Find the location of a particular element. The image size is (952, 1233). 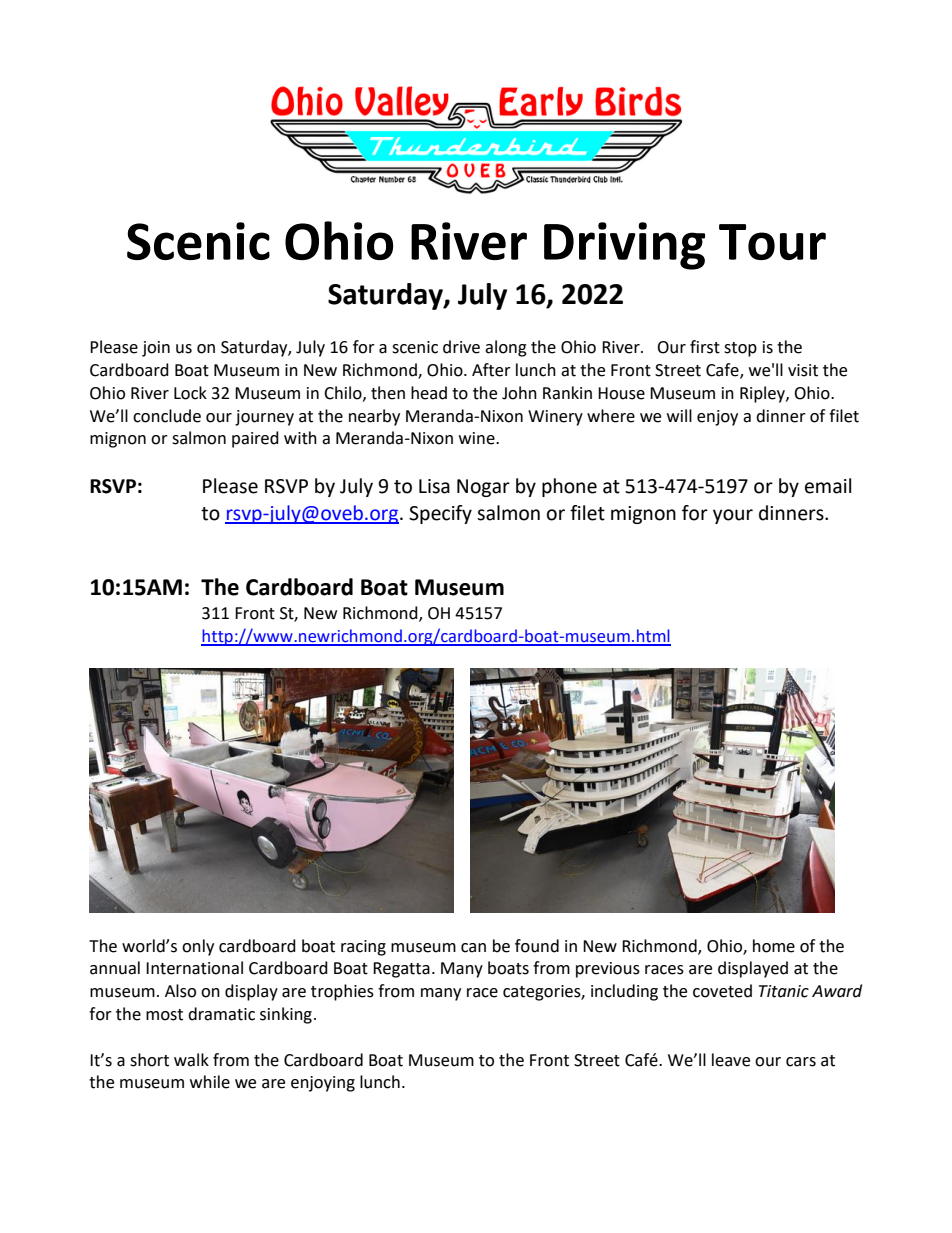

drive is located at coordinates (461, 347).
